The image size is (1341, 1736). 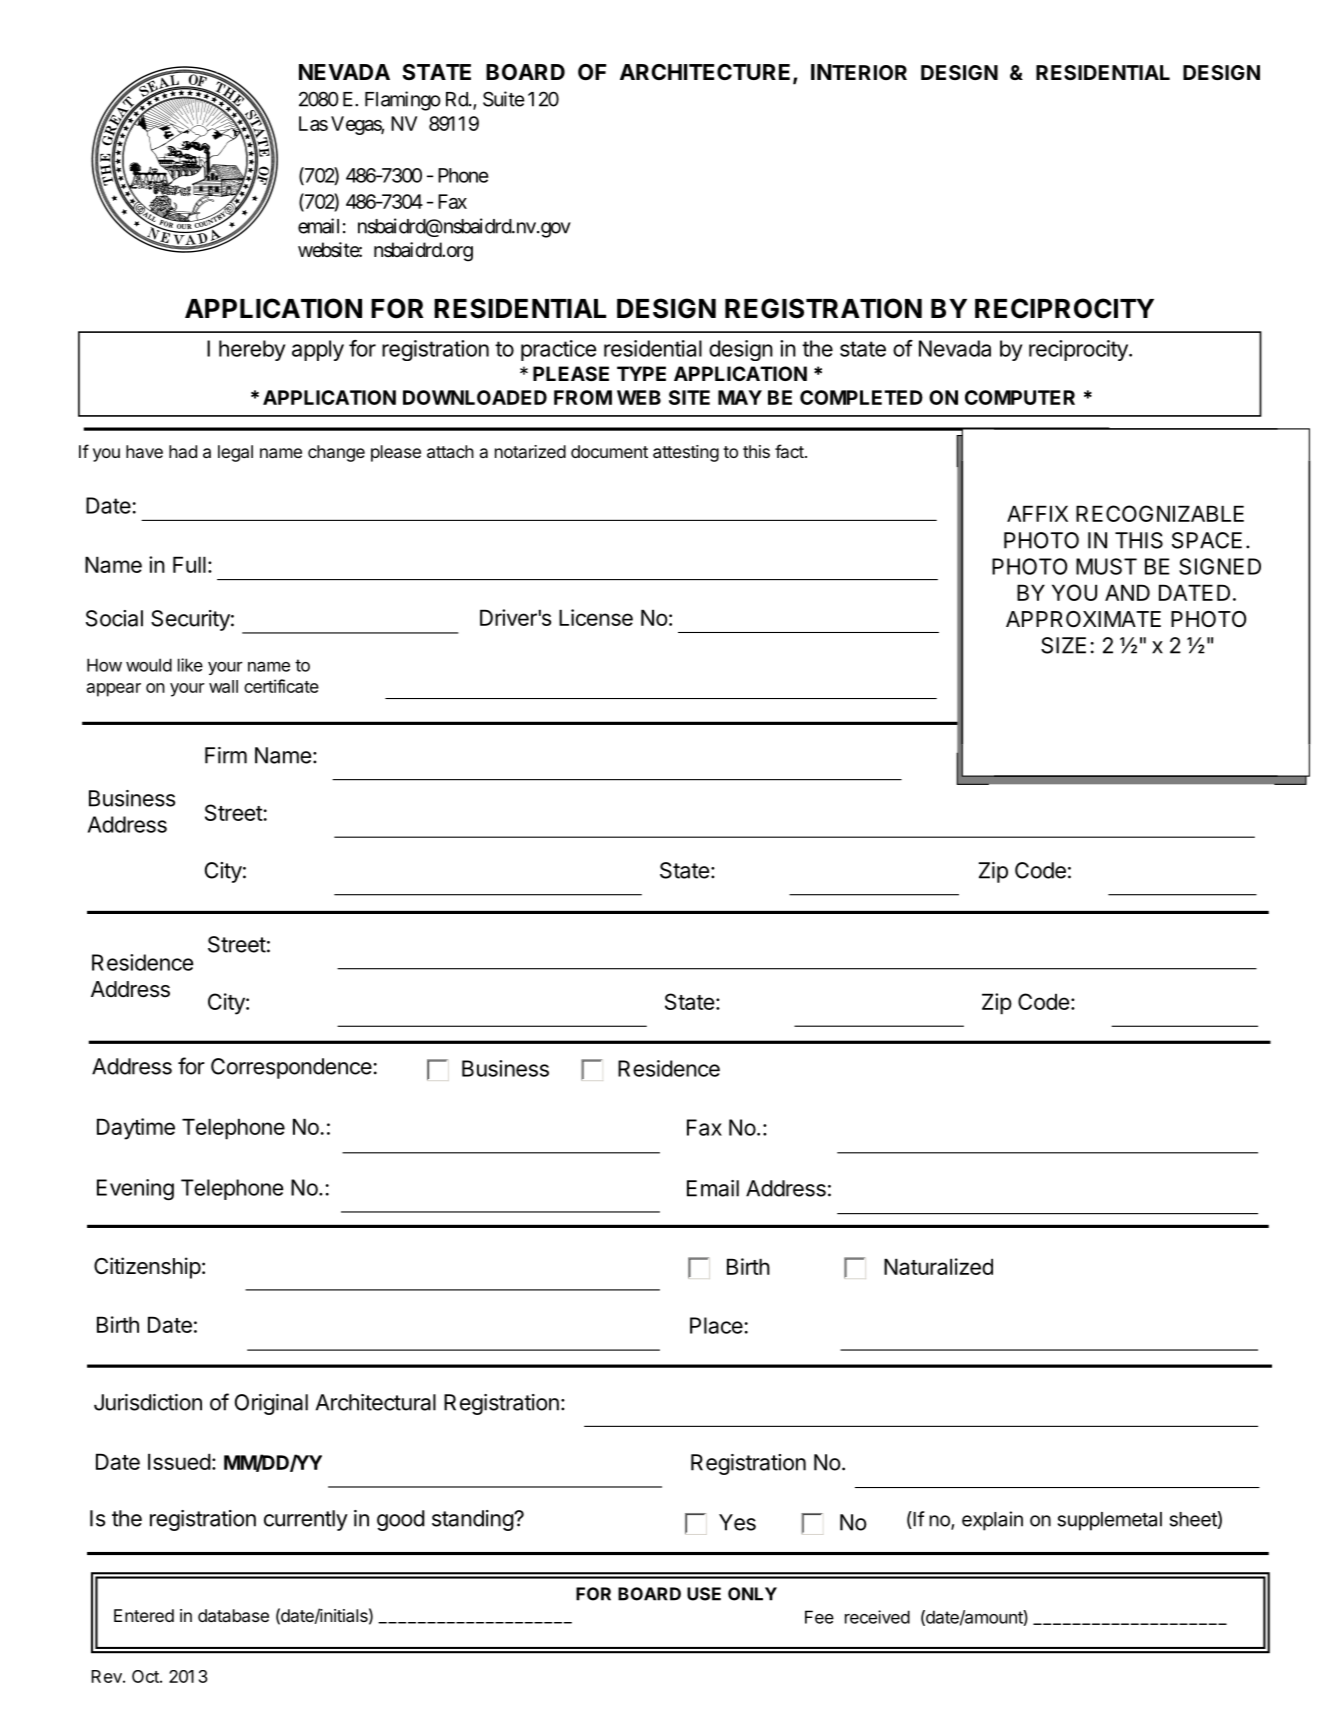 What do you see at coordinates (504, 99) in the screenshot?
I see `Suite` at bounding box center [504, 99].
